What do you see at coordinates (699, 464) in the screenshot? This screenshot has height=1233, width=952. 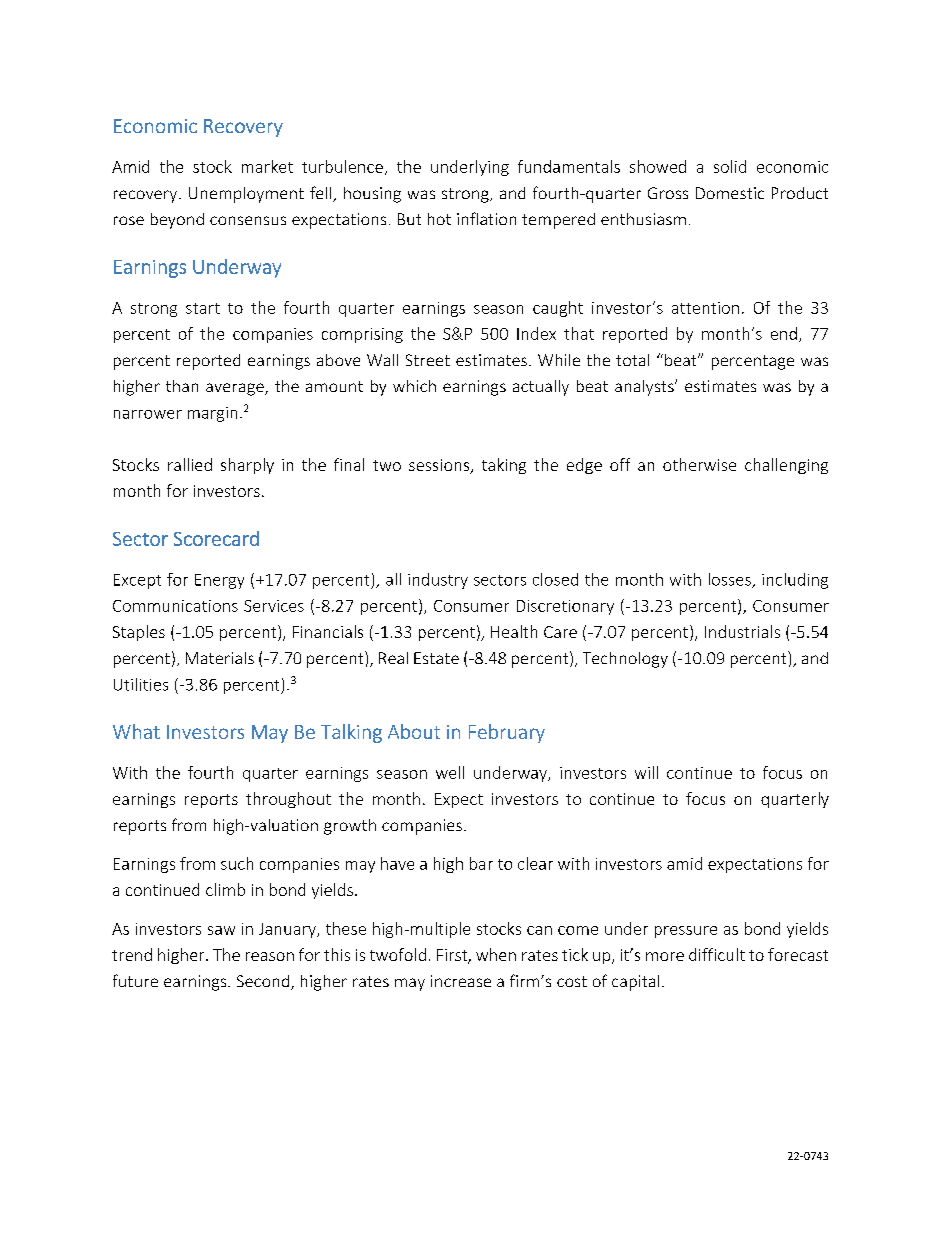 I see `otherwise` at bounding box center [699, 464].
